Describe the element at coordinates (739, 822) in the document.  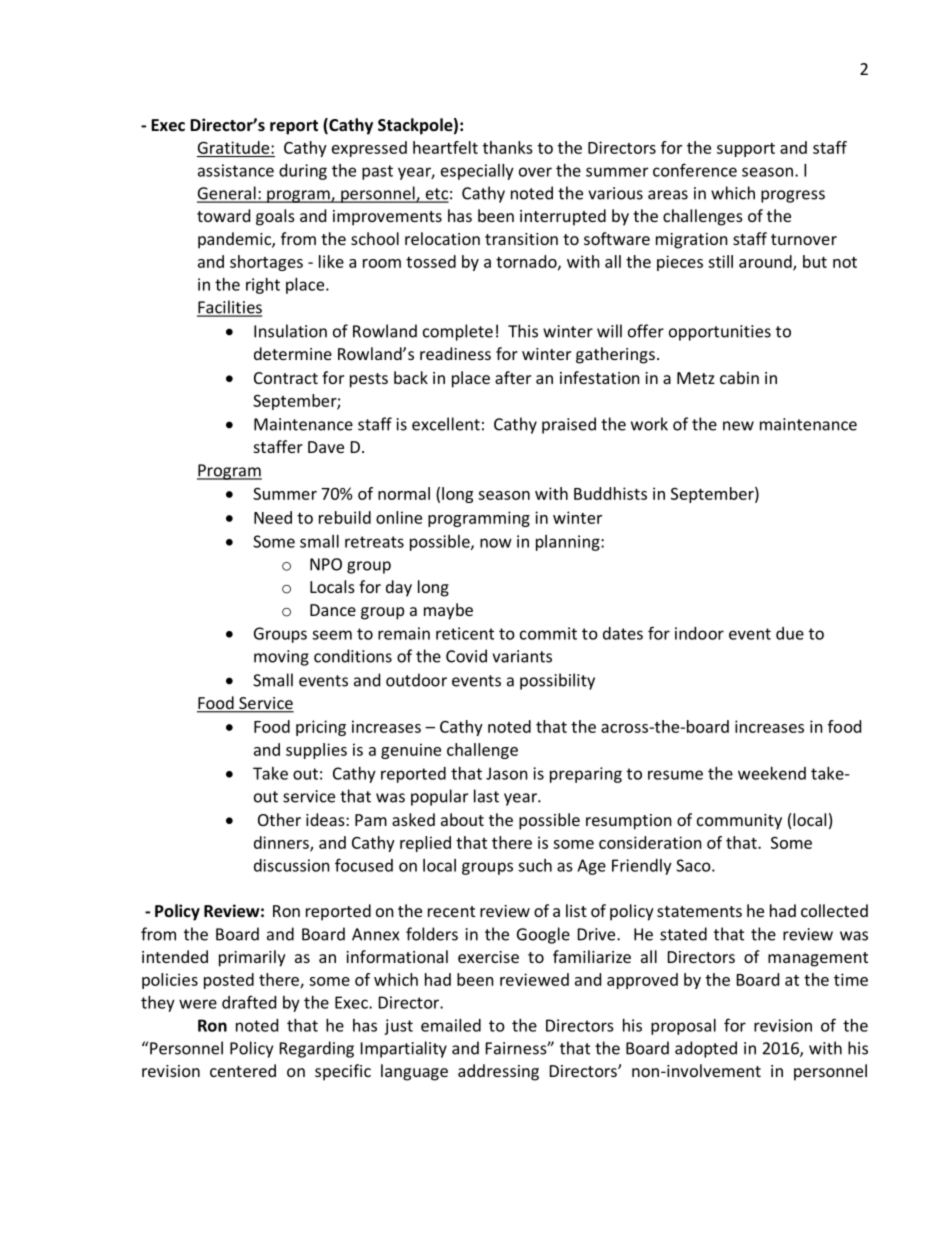
I see `community` at that location.
